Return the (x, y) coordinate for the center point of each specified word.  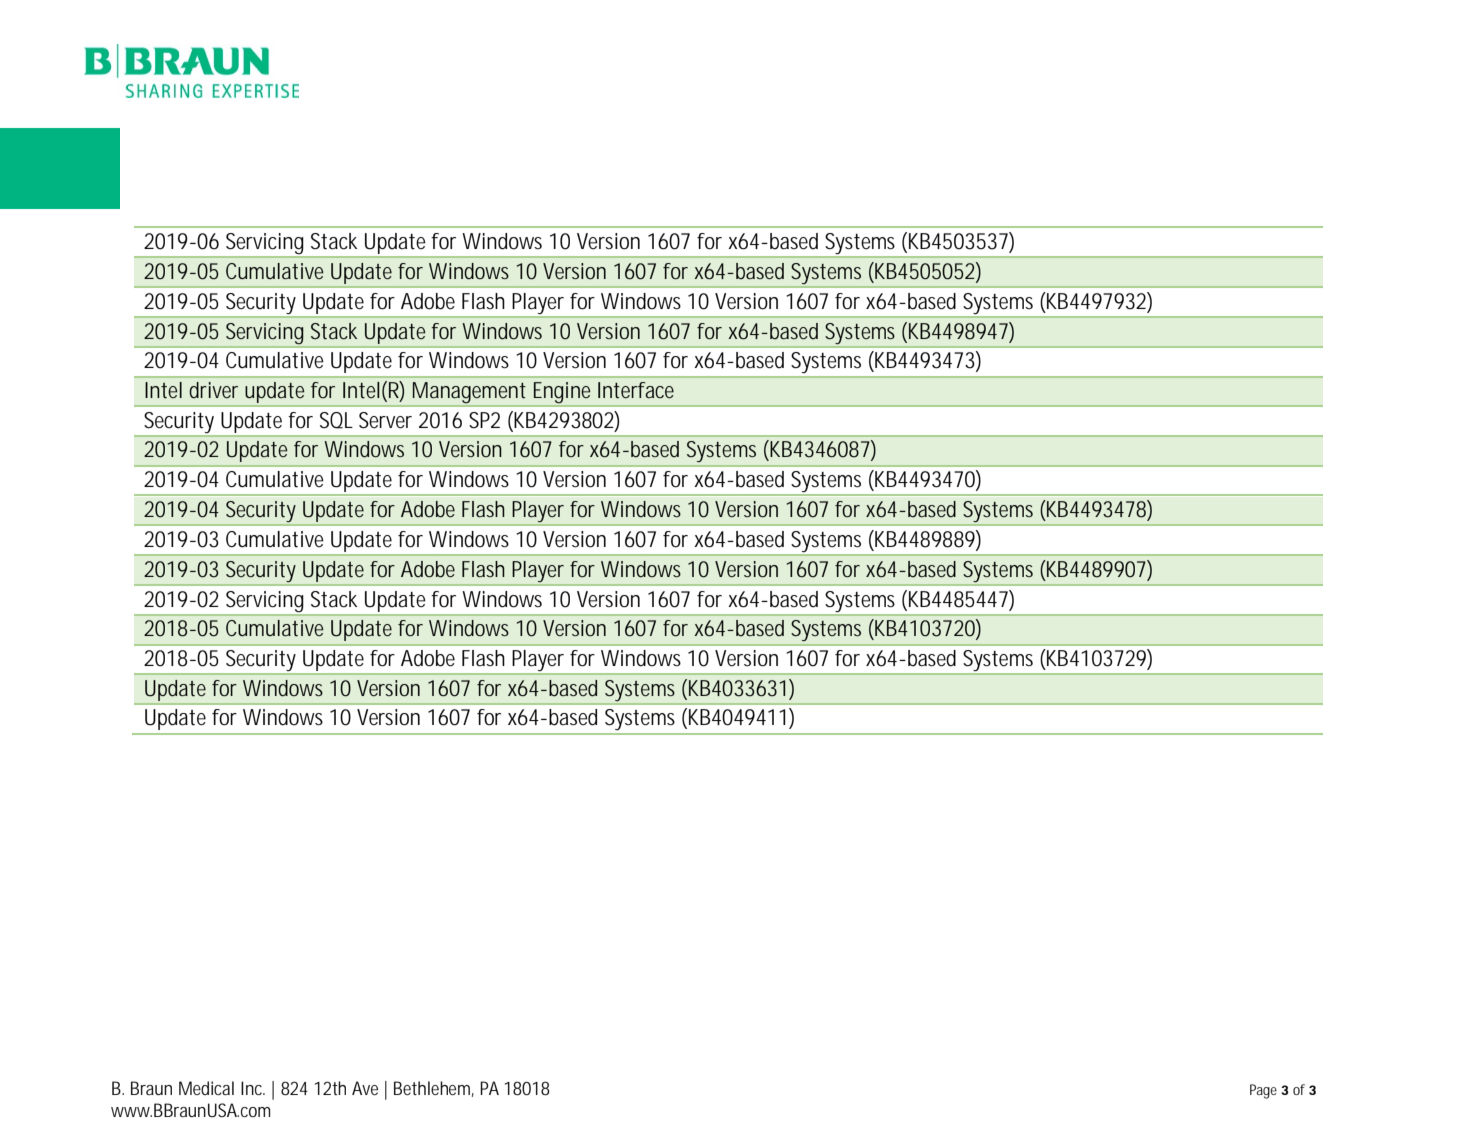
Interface (636, 390)
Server (385, 420)
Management (470, 394)
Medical (206, 1088)
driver (213, 390)
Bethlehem (434, 1089)
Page (1263, 1091)
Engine (562, 392)
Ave (365, 1088)
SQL (336, 420)
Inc (253, 1088)
